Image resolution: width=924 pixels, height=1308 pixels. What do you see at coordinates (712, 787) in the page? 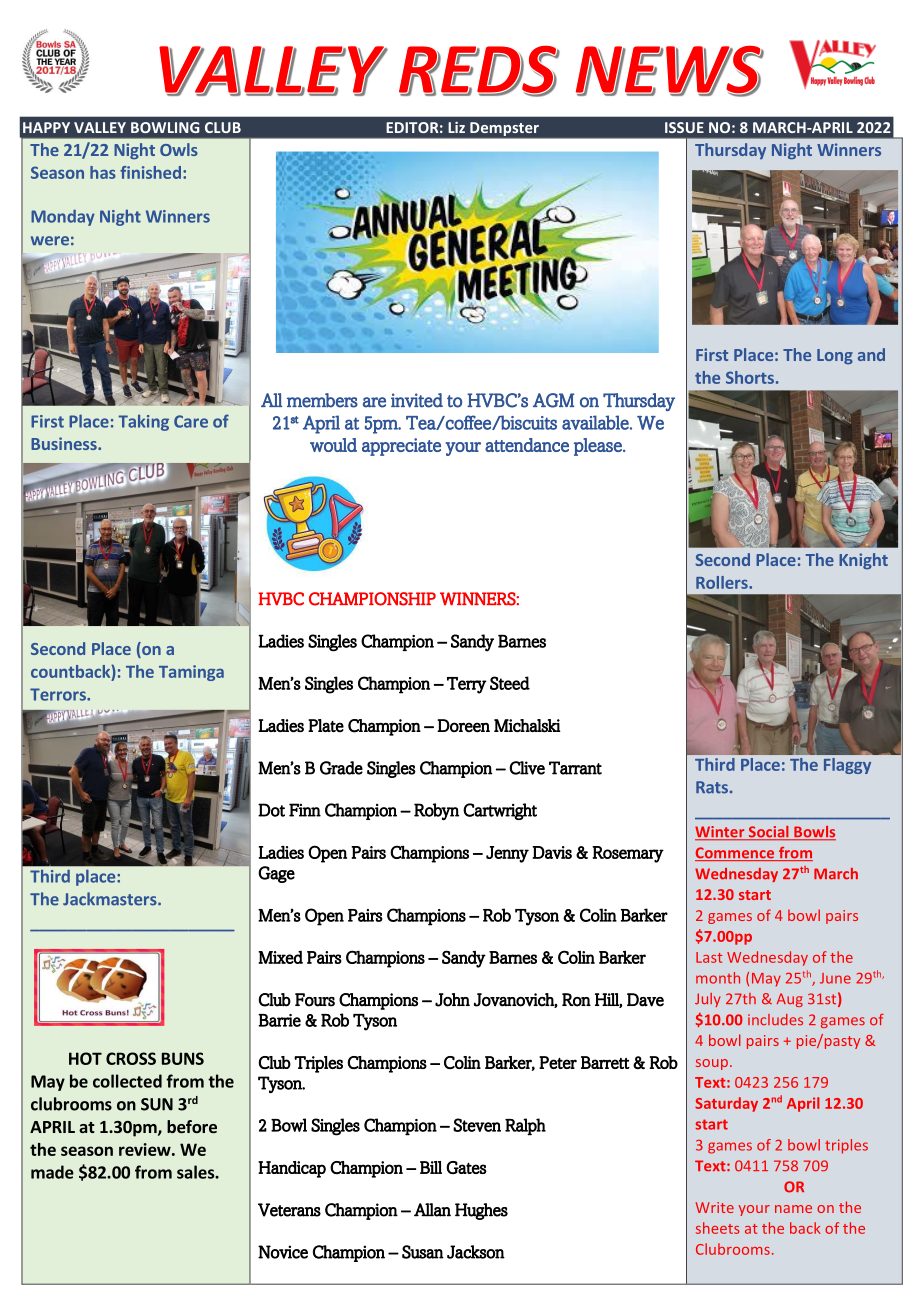
I see `Rats` at bounding box center [712, 787].
